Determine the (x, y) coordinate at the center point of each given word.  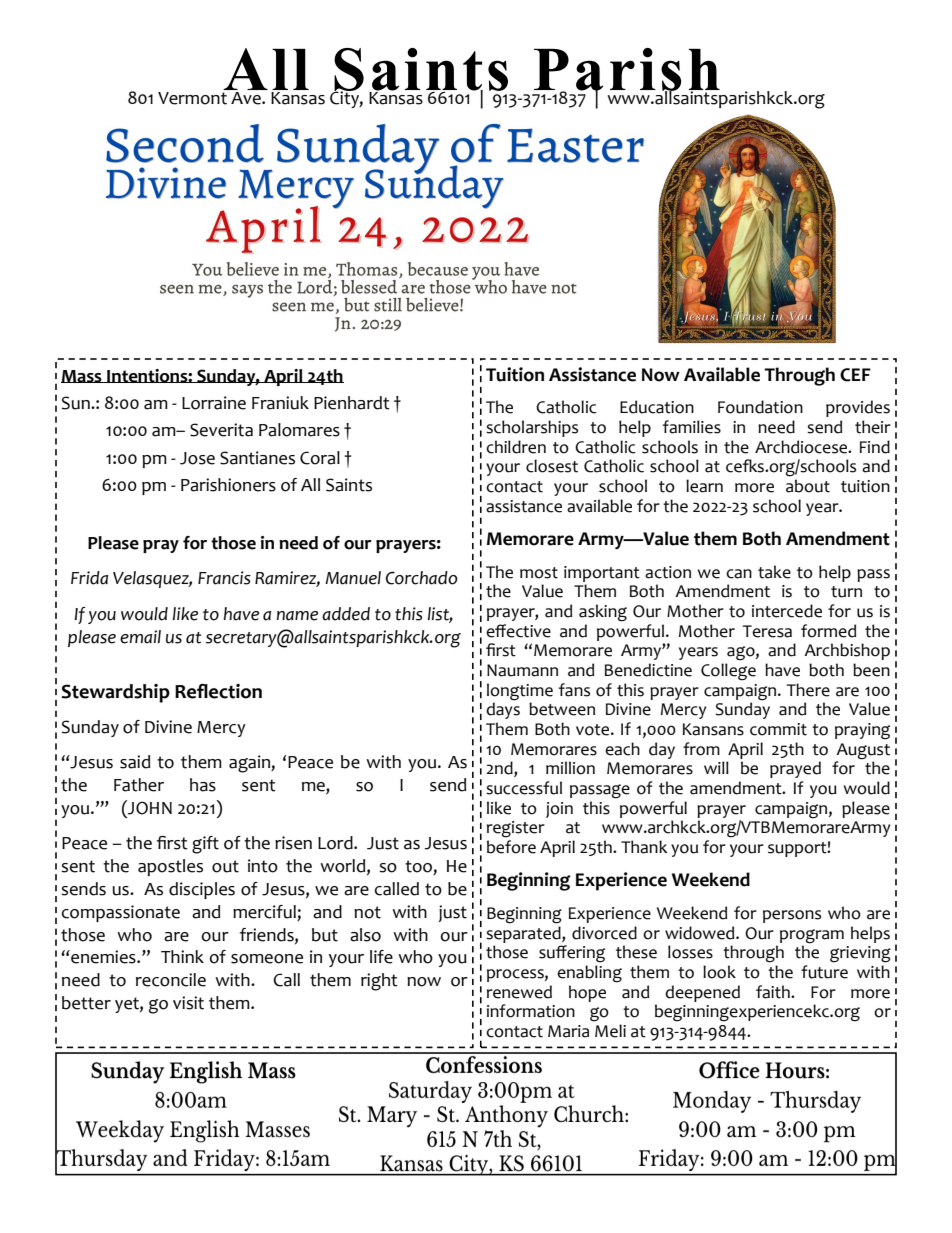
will (716, 767)
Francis (224, 578)
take (774, 572)
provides (858, 408)
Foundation (760, 407)
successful (524, 788)
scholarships (532, 428)
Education (657, 407)
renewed (519, 992)
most (539, 573)
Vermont (192, 98)
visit (188, 1003)
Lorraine (214, 403)
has (203, 785)
